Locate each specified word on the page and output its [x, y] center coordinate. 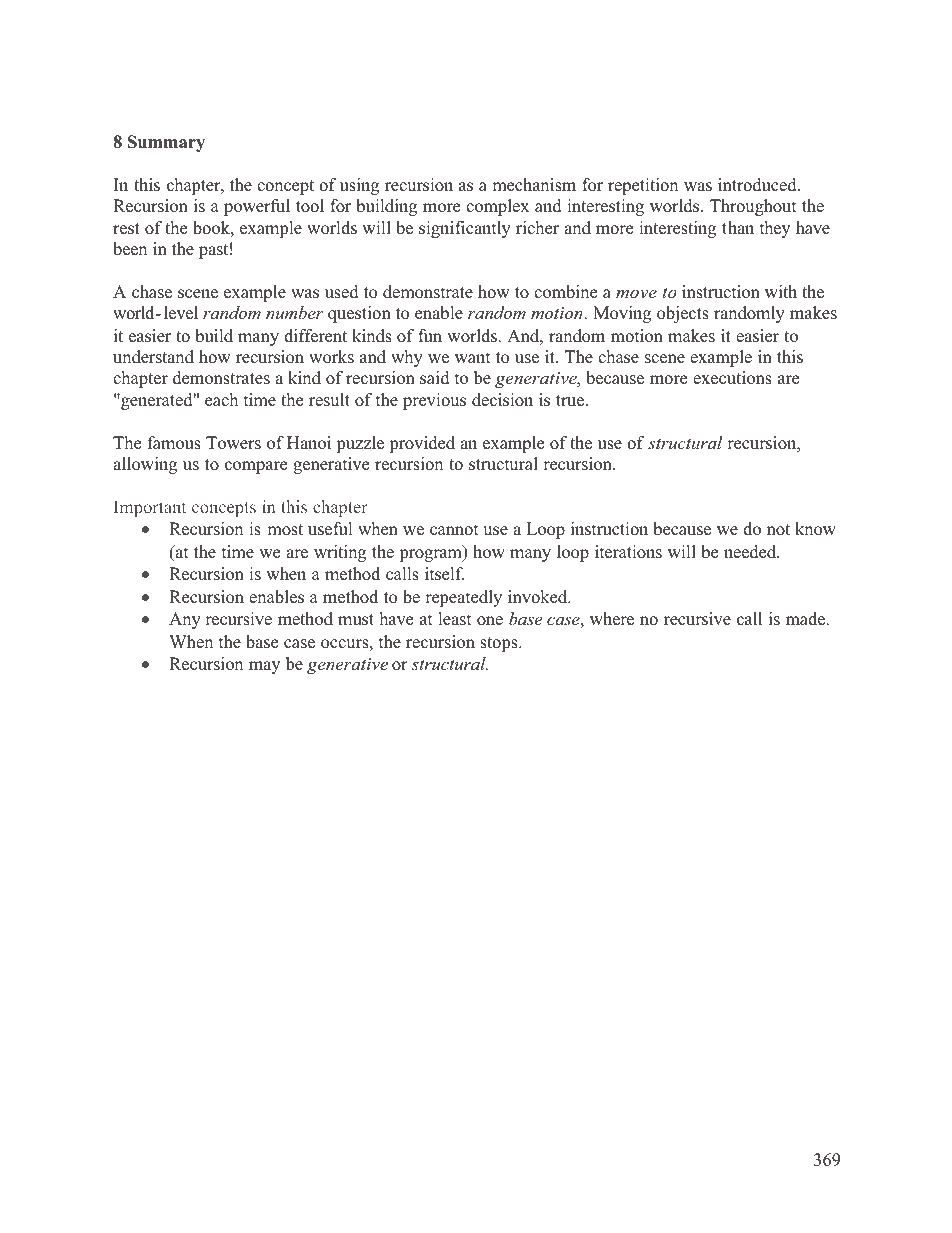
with [781, 291]
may [264, 667]
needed [751, 552]
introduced [758, 185]
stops [500, 644]
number [295, 312]
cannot [454, 530]
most [285, 530]
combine [565, 292]
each [221, 399]
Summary [166, 143]
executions [732, 378]
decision [502, 400]
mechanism [534, 185]
